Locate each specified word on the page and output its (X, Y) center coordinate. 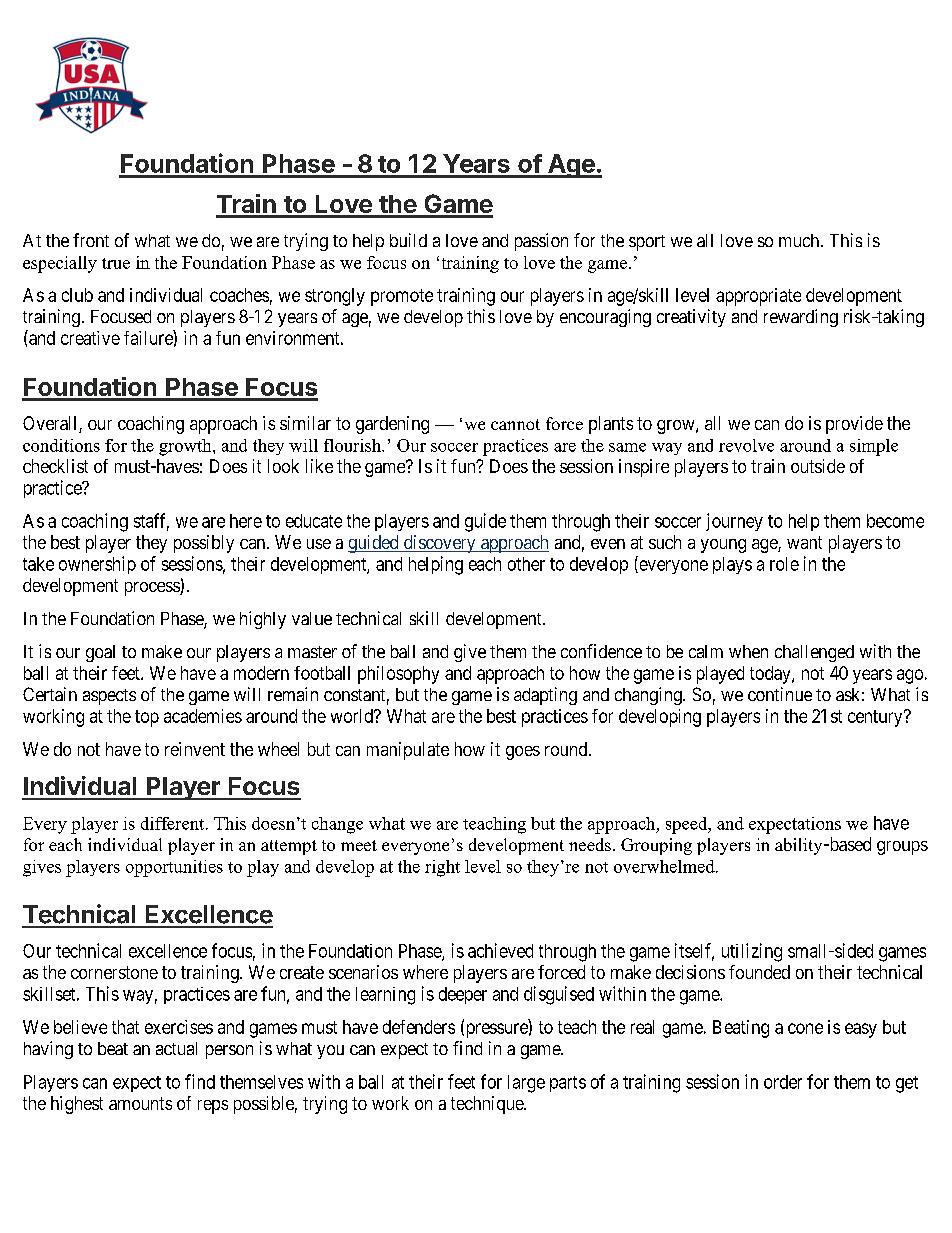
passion (541, 242)
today (771, 675)
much (800, 240)
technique (488, 1105)
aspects (109, 697)
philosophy (398, 675)
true (116, 263)
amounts (140, 1103)
